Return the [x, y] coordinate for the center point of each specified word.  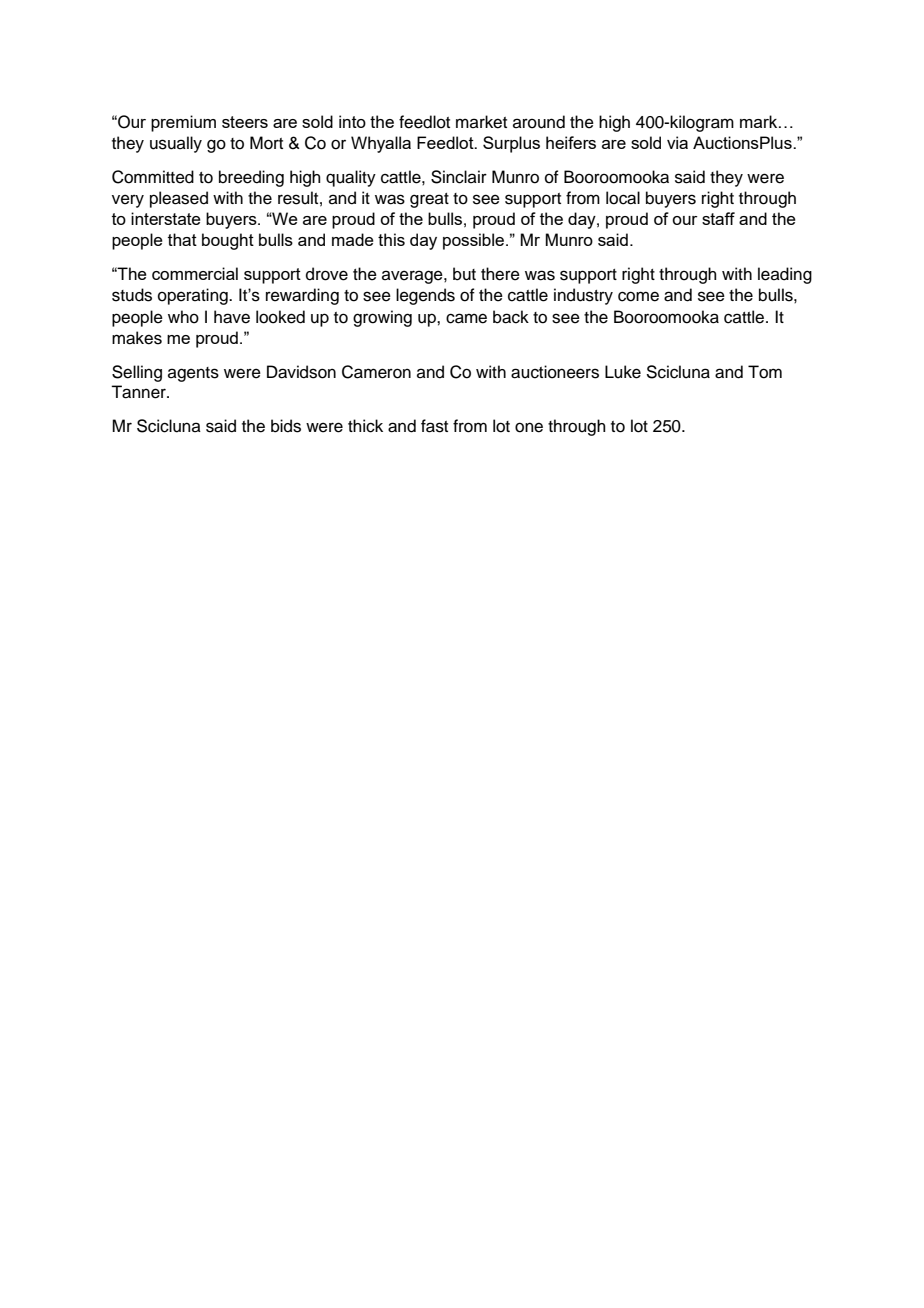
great [429, 200]
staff [718, 218]
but [464, 274]
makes [137, 338]
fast [434, 426]
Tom [765, 372]
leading [785, 275]
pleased [179, 199]
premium [183, 123]
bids [286, 426]
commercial [195, 273]
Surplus [511, 144]
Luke [623, 372]
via [677, 142]
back [511, 317]
